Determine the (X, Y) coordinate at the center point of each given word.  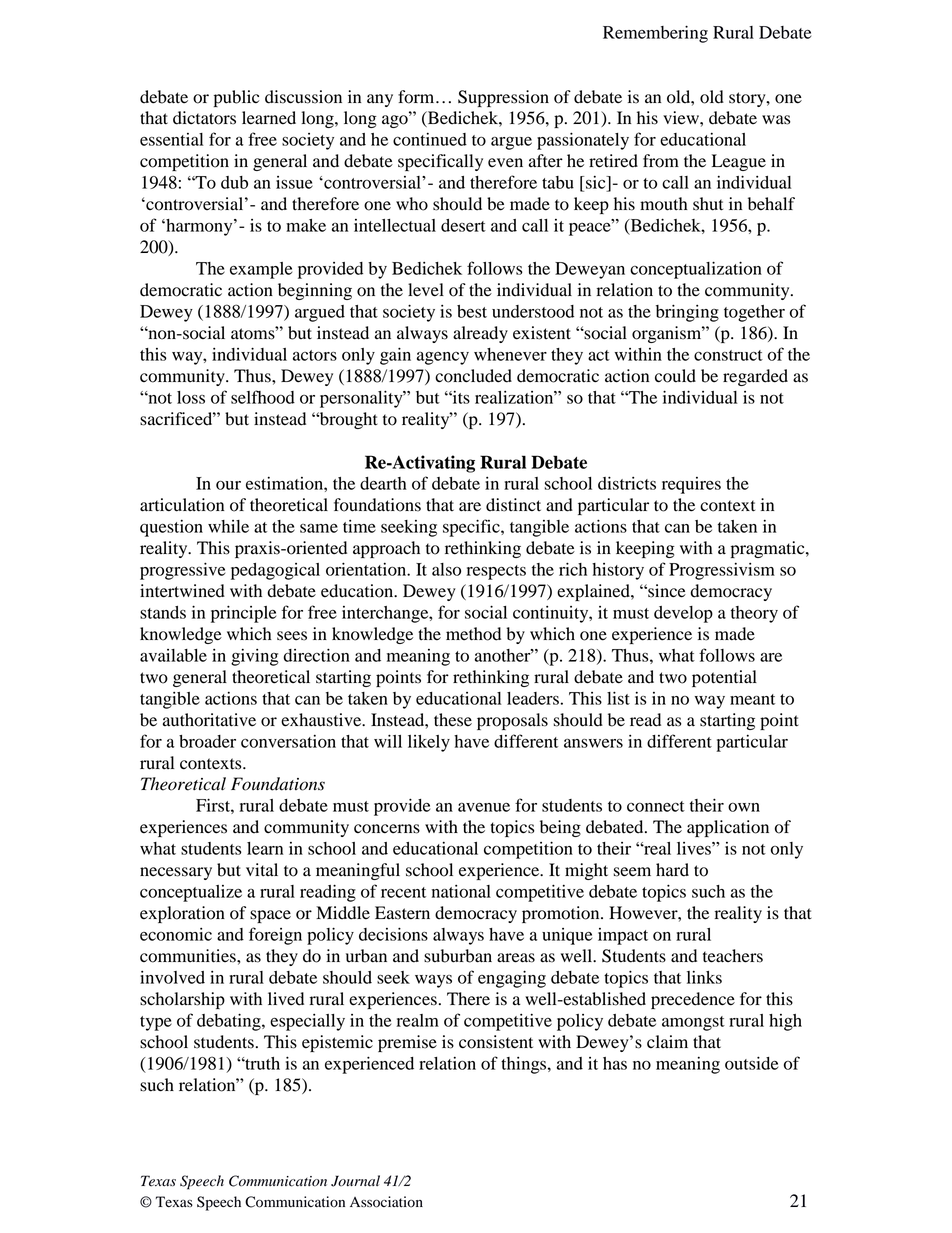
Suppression (503, 98)
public (236, 98)
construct (728, 355)
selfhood (263, 397)
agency (443, 358)
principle (243, 614)
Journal (355, 1181)
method (473, 634)
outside (751, 1063)
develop (683, 614)
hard (672, 870)
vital (262, 870)
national (461, 891)
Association (386, 1202)
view (682, 118)
